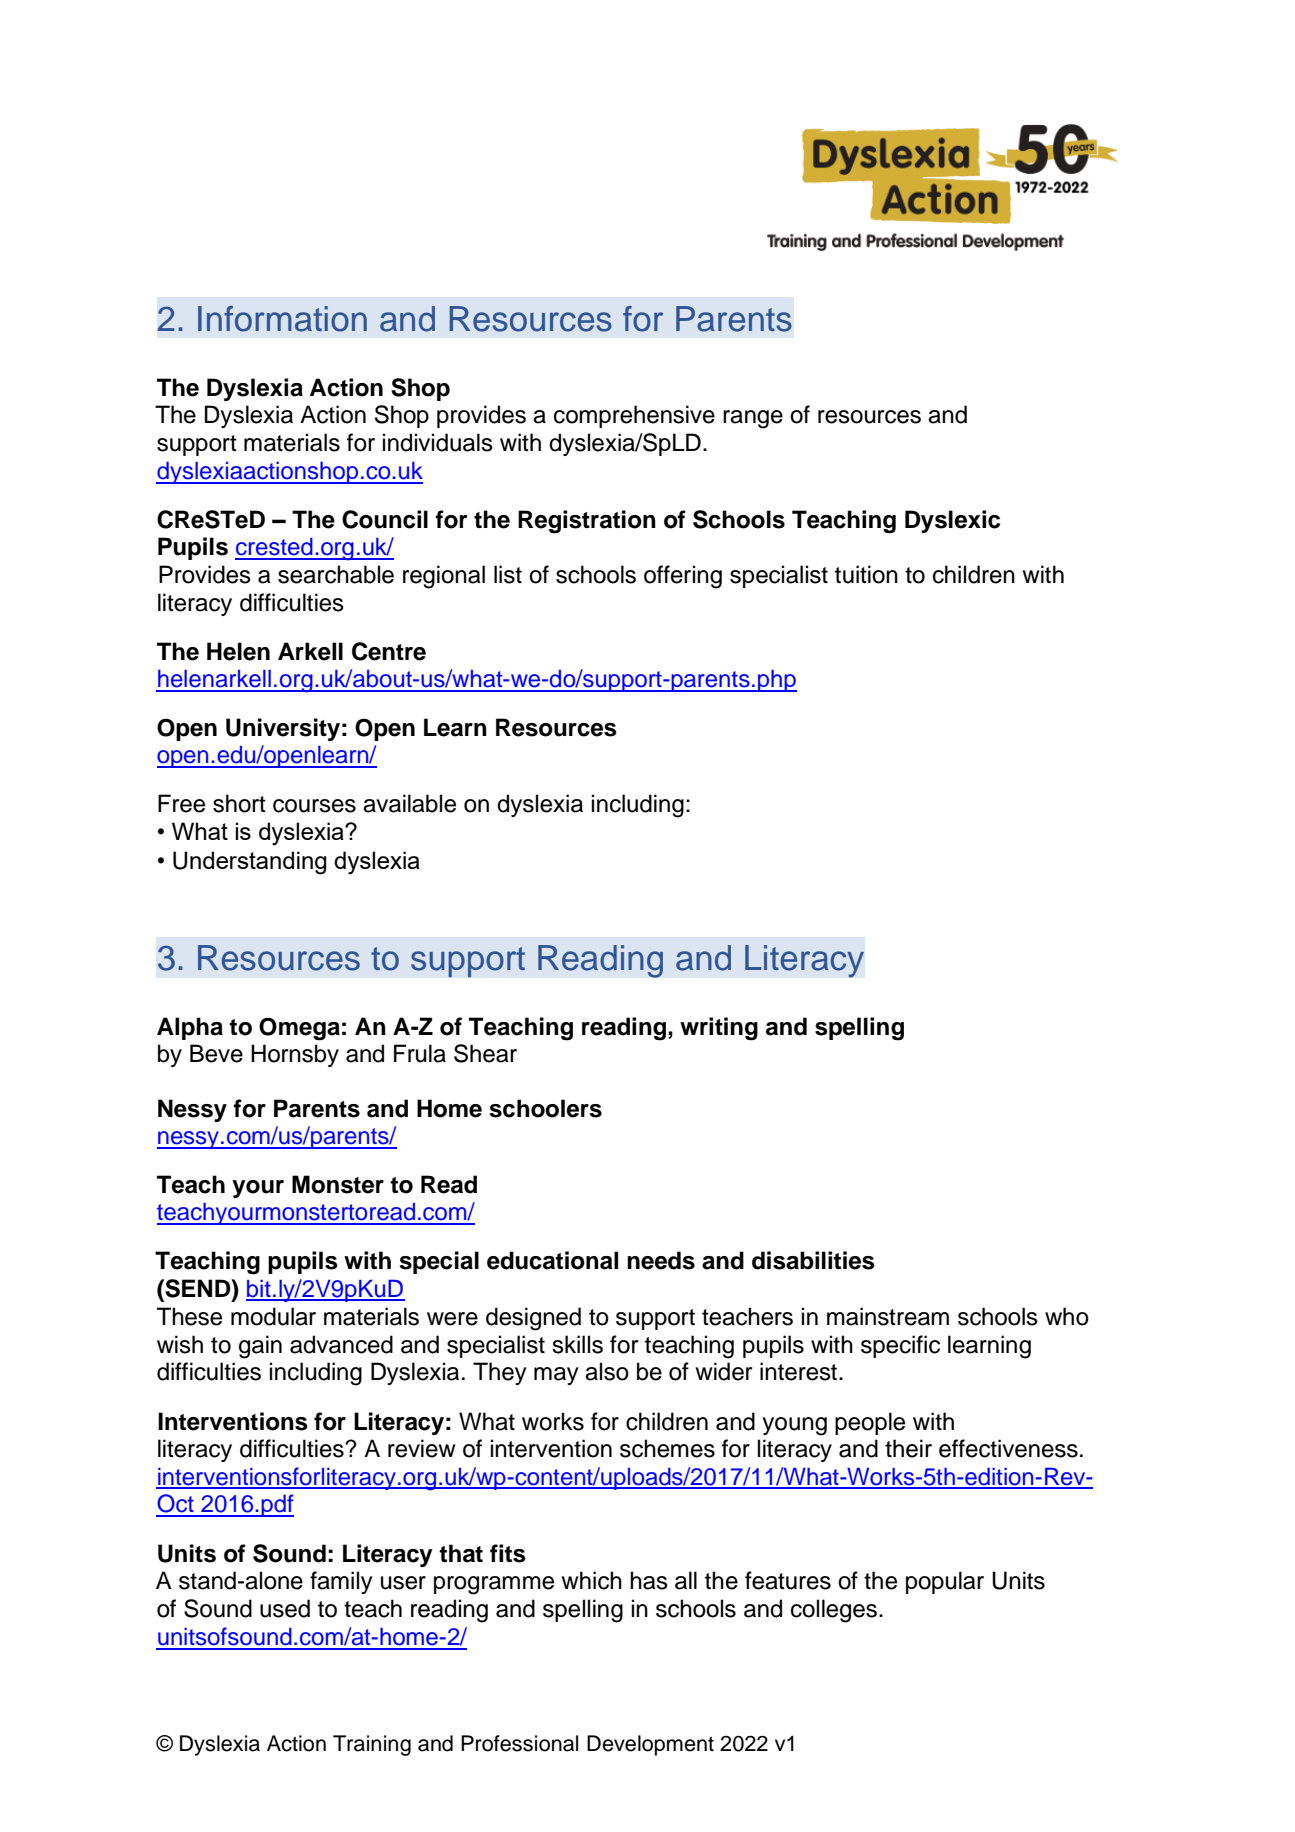  I want to click on modular, so click(273, 1316).
